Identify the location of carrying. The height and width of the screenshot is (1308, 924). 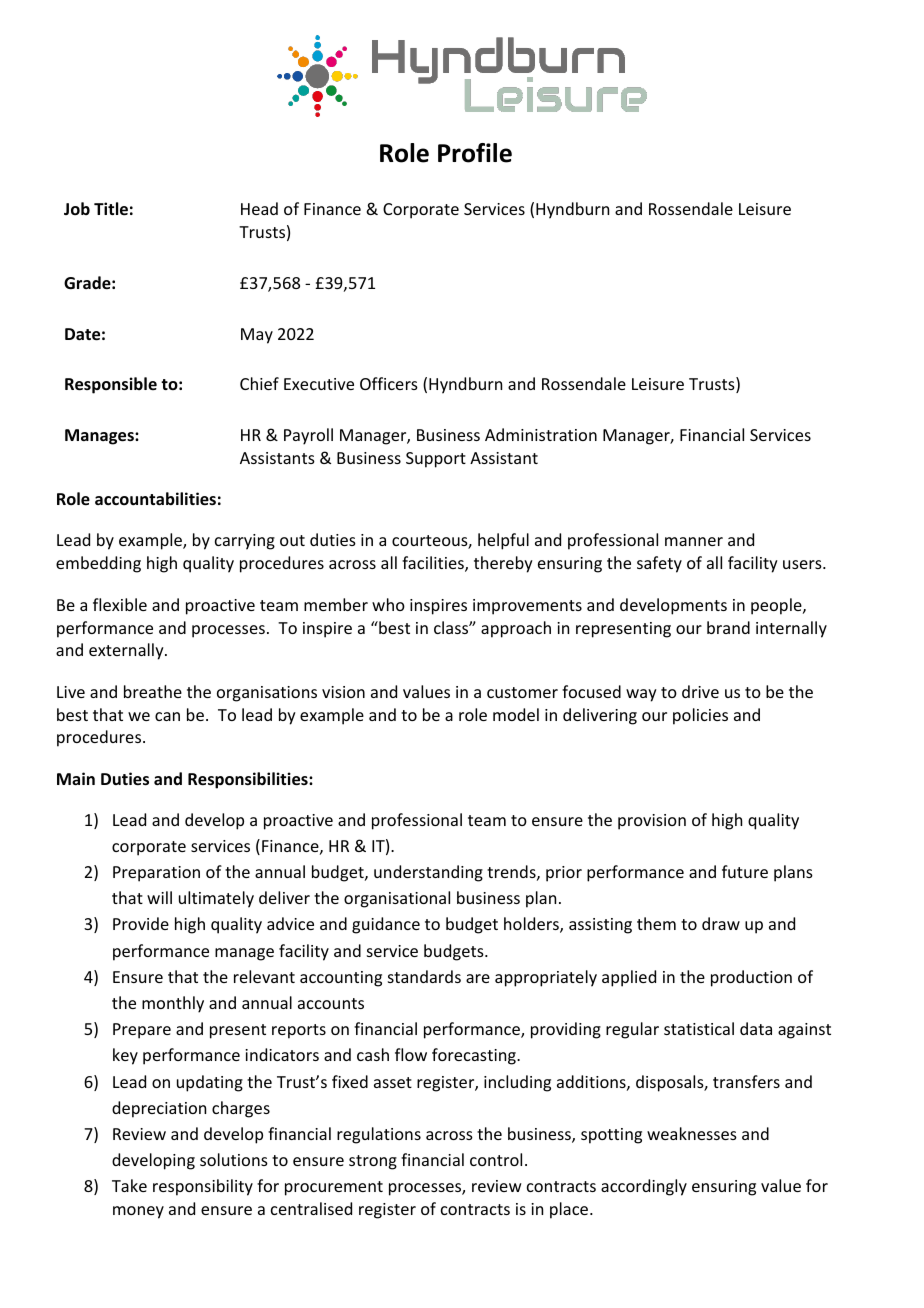
(245, 542).
